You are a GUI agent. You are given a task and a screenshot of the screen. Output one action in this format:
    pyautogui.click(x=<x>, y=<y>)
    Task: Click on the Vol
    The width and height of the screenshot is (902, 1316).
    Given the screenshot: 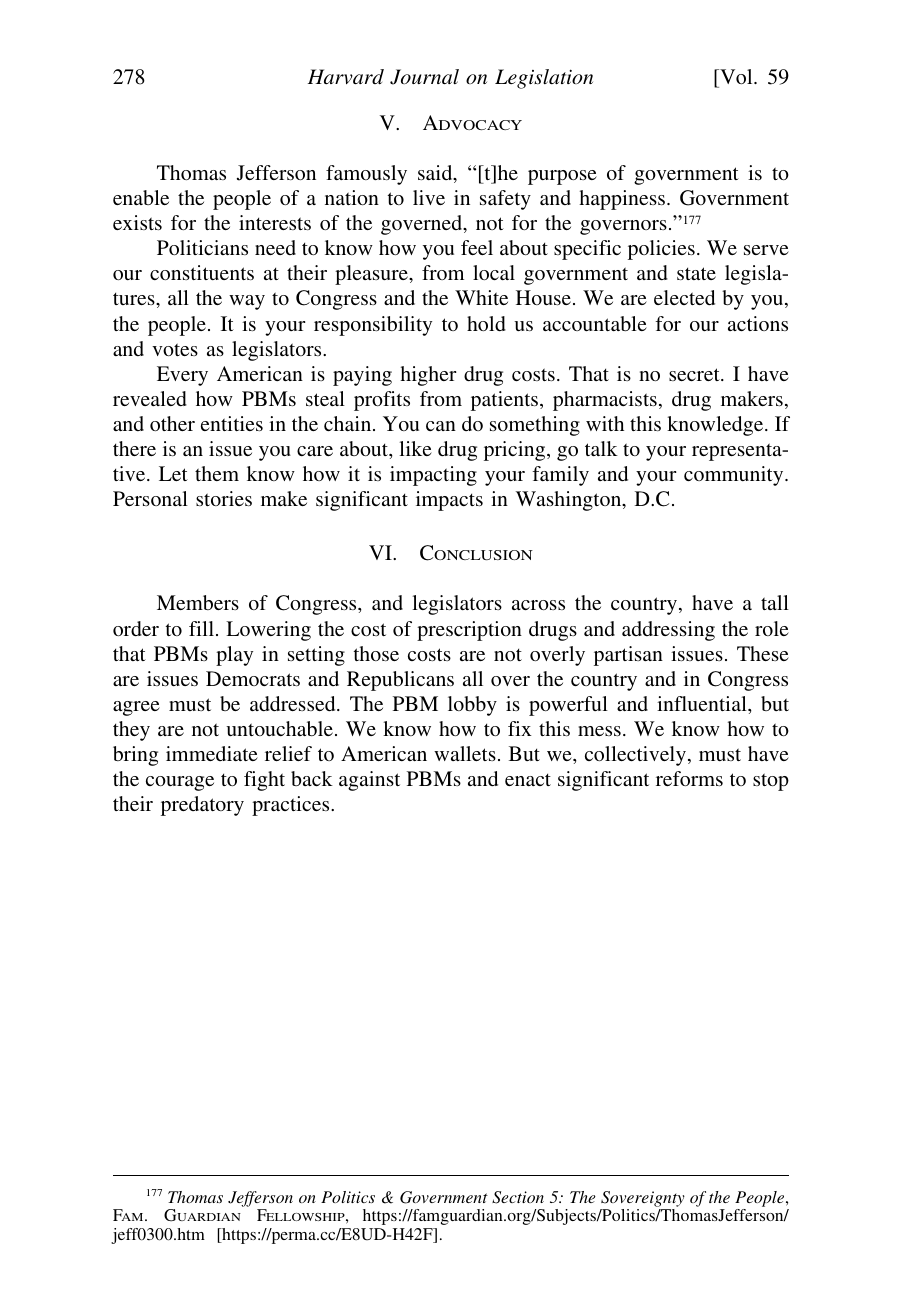 What is the action you would take?
    pyautogui.click(x=736, y=76)
